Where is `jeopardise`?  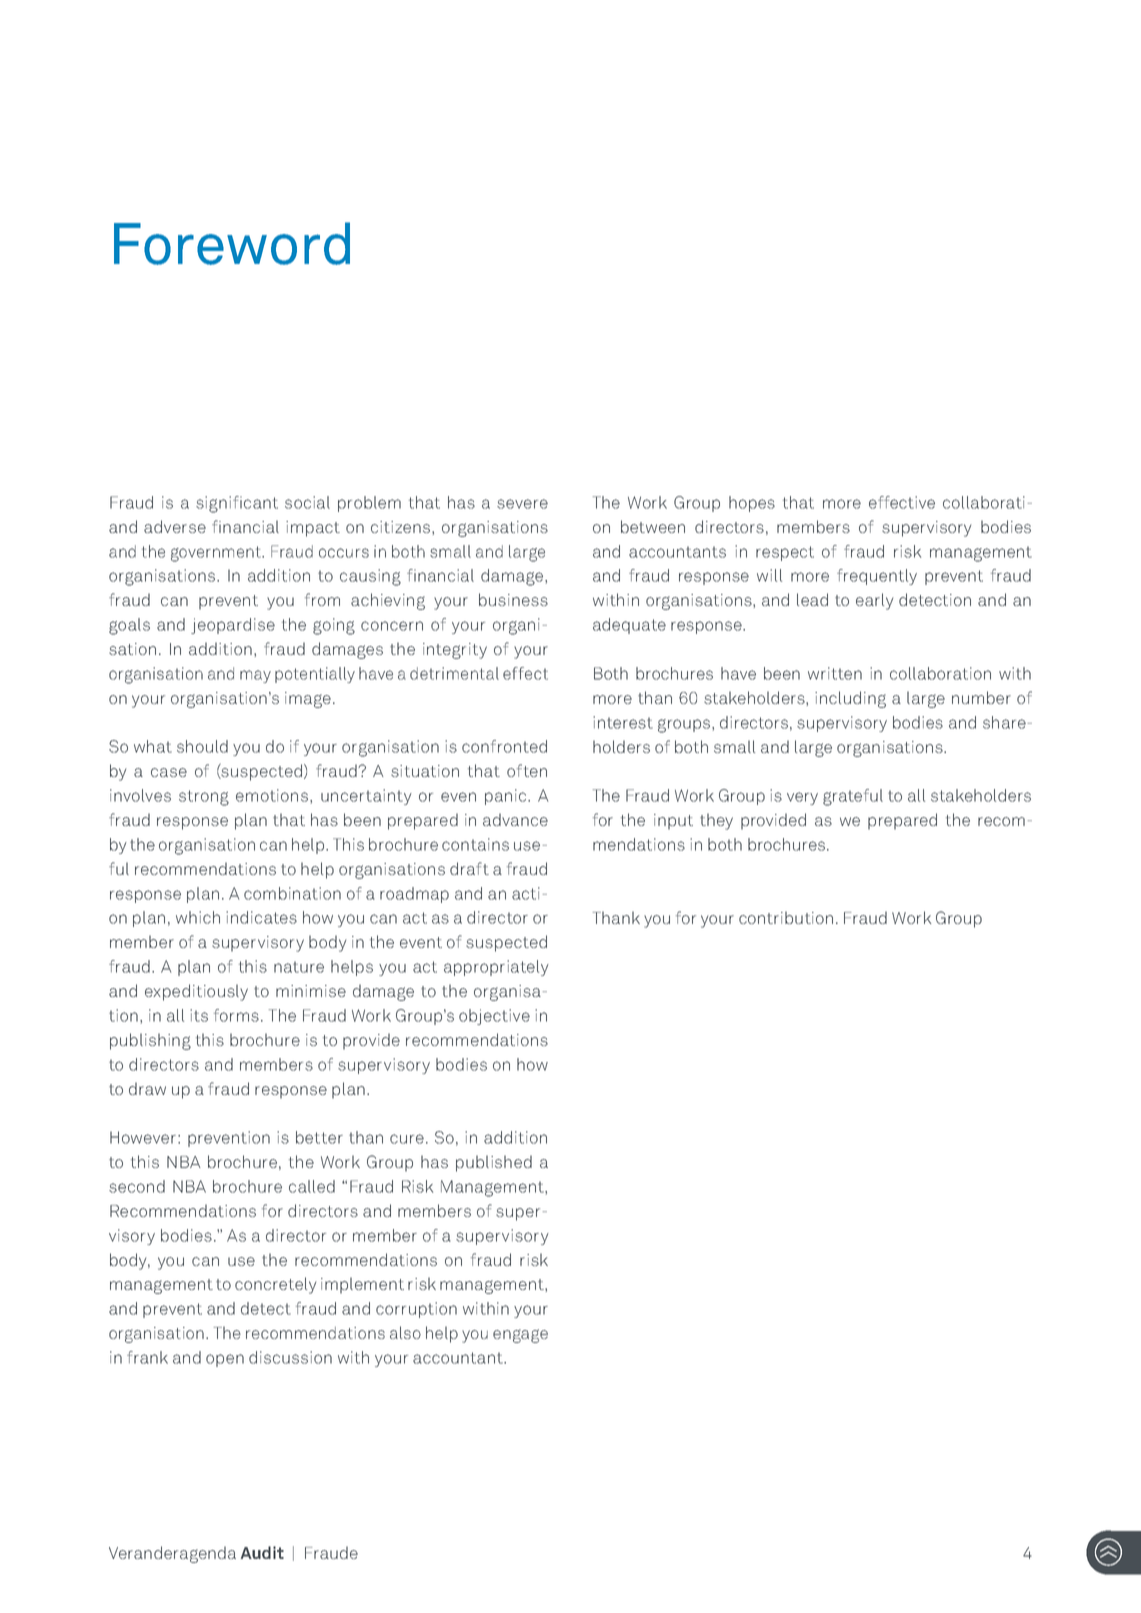
jeopardise is located at coordinates (233, 626).
